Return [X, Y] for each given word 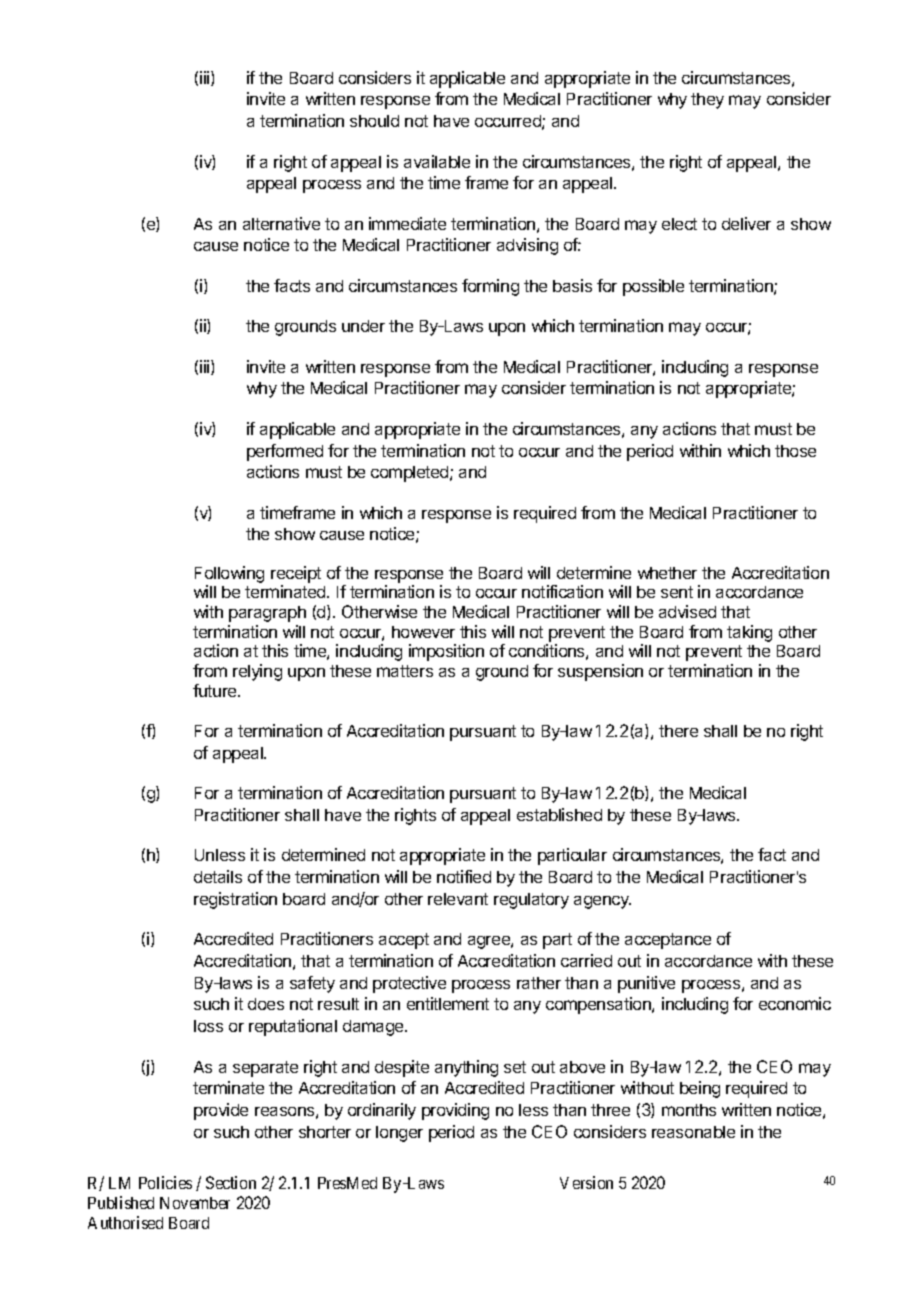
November [195, 1203]
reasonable [693, 1132]
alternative [281, 223]
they [707, 101]
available [437, 161]
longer [399, 1134]
